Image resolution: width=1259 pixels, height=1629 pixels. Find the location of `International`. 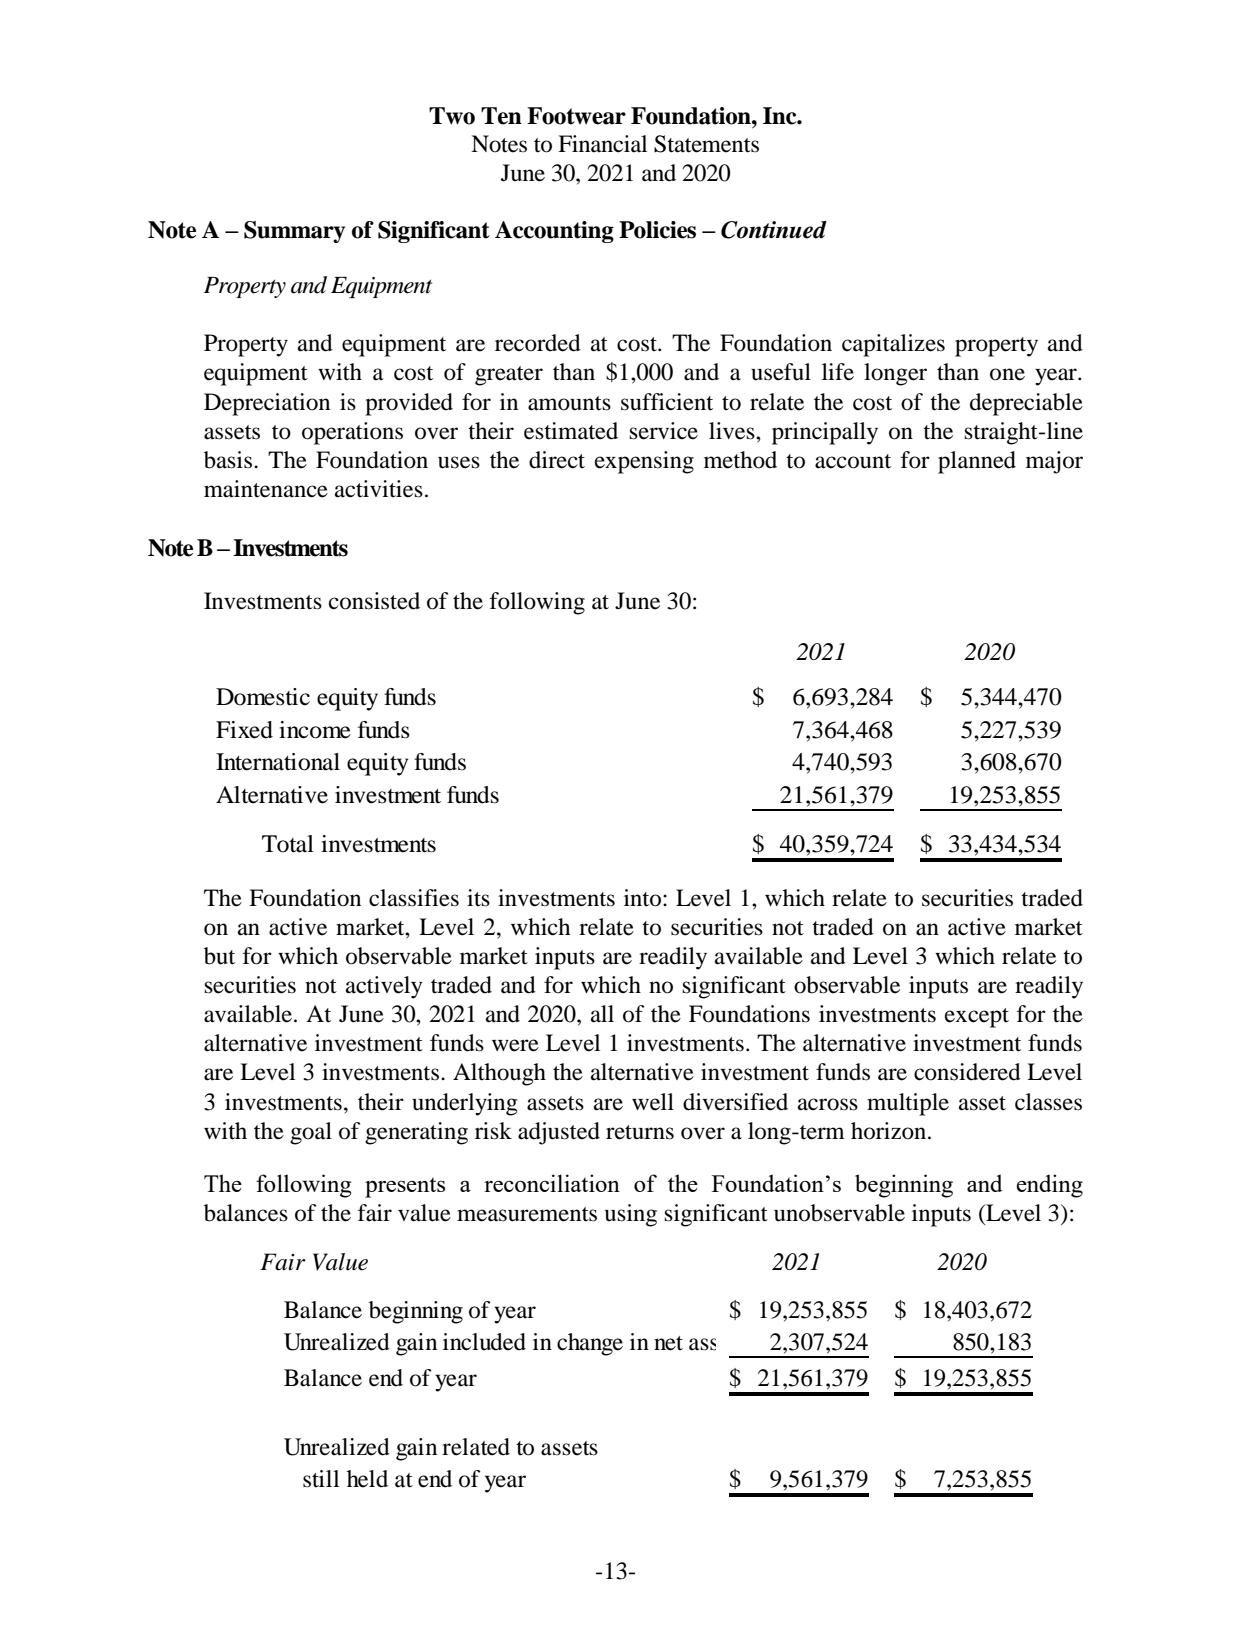

International is located at coordinates (278, 762).
